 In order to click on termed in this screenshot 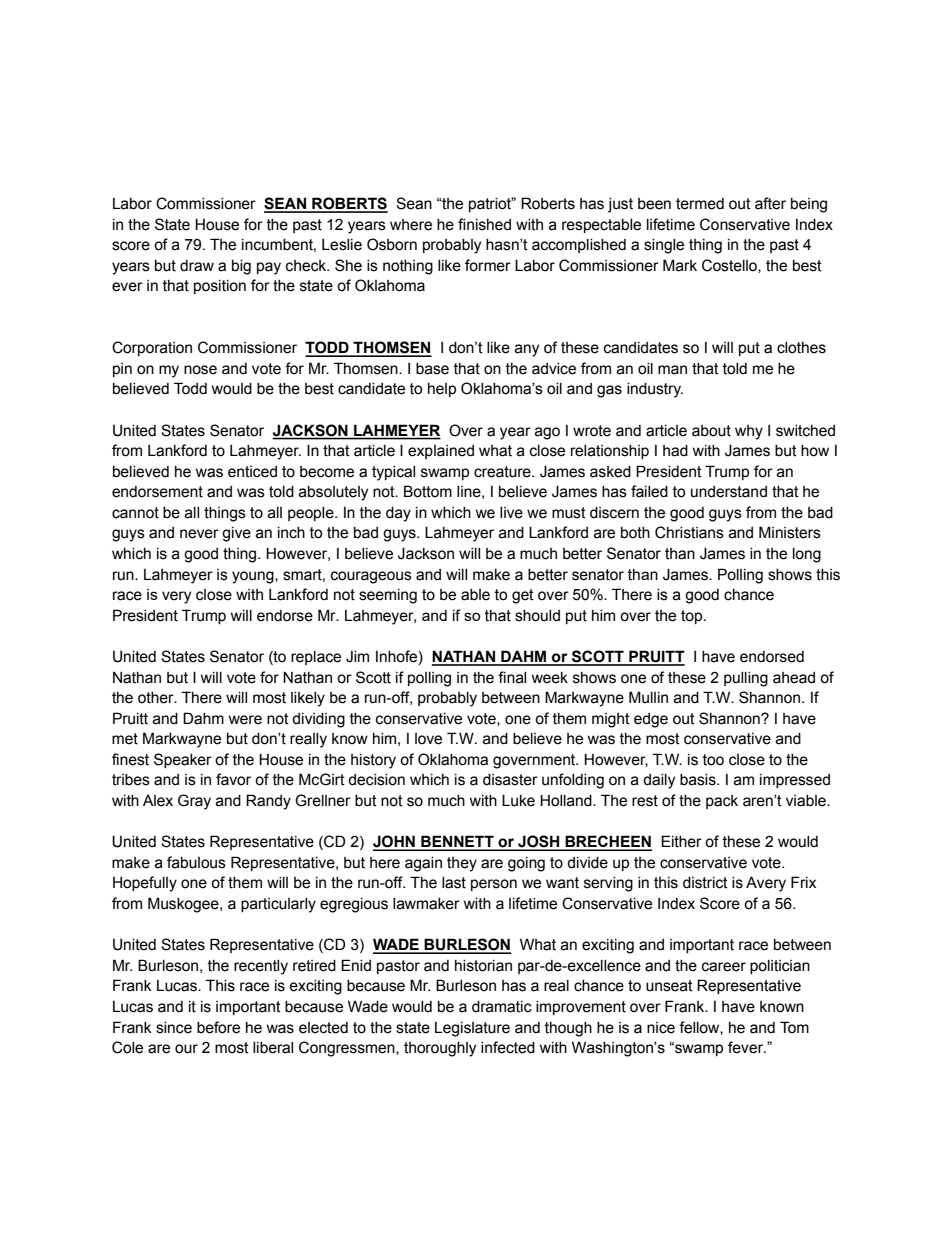, I will do `click(700, 204)`.
